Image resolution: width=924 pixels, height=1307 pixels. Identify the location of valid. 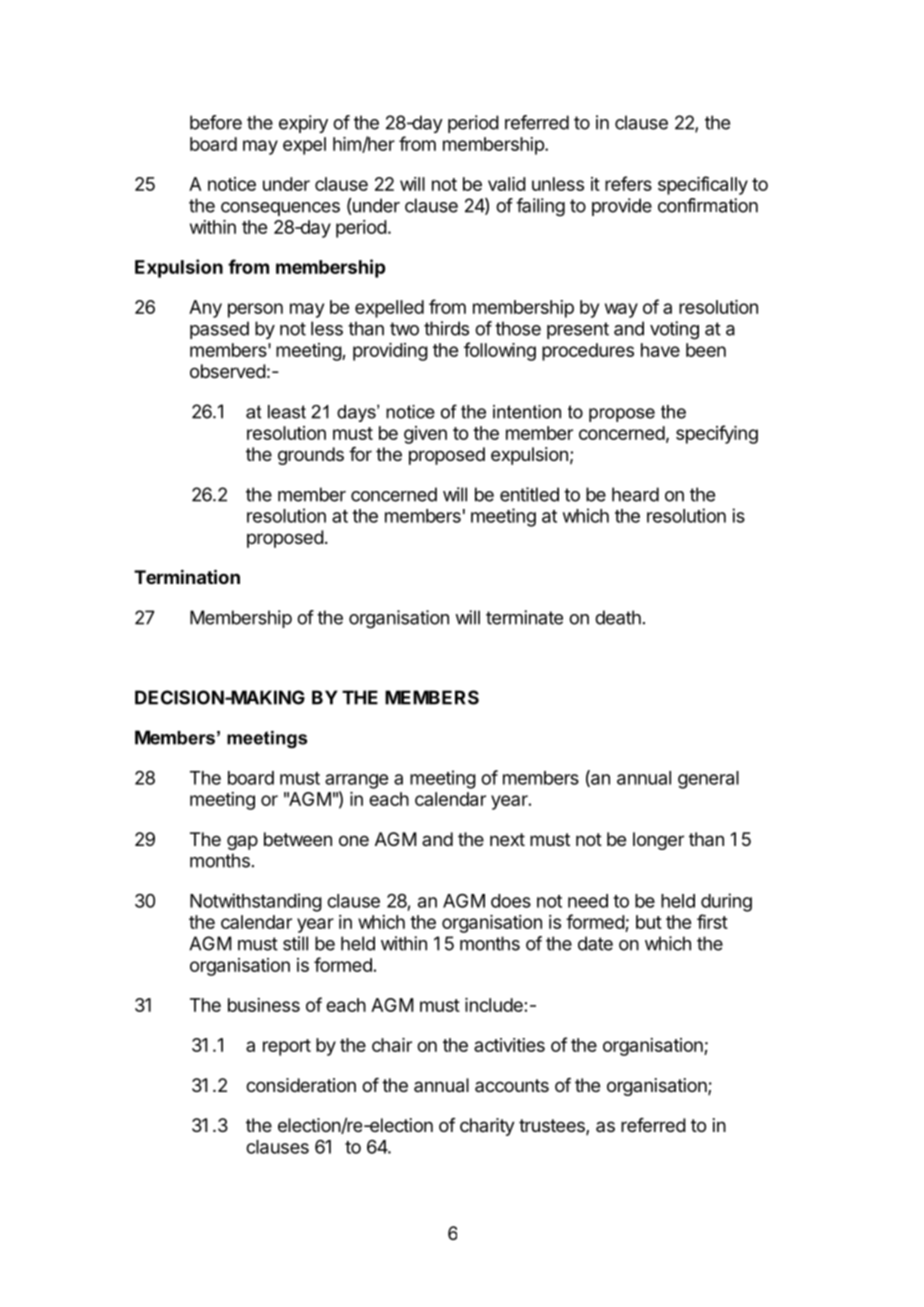
(507, 184).
